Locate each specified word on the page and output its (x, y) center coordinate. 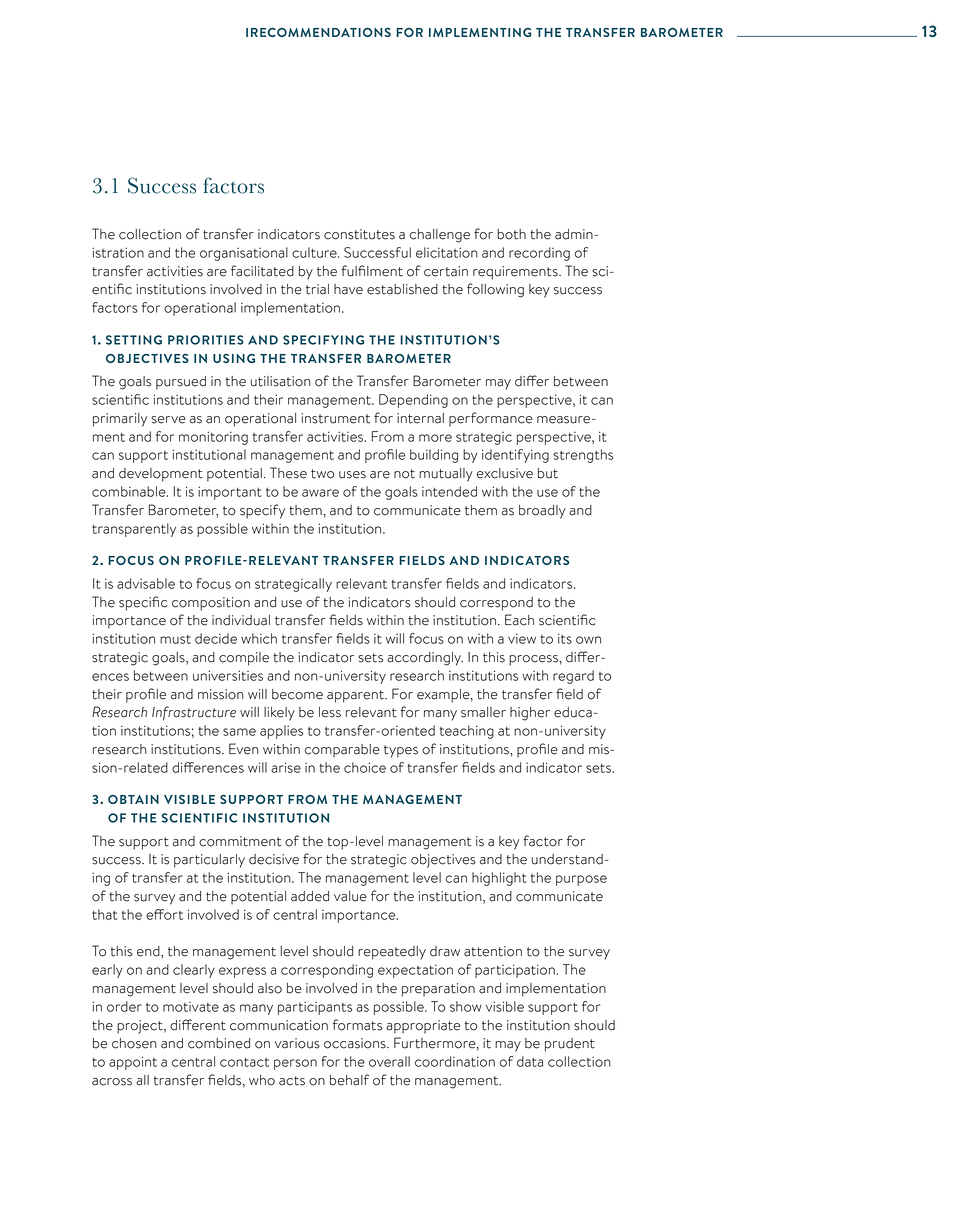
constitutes (359, 234)
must (175, 639)
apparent (356, 696)
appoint (133, 1063)
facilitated (262, 271)
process (534, 660)
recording (539, 254)
